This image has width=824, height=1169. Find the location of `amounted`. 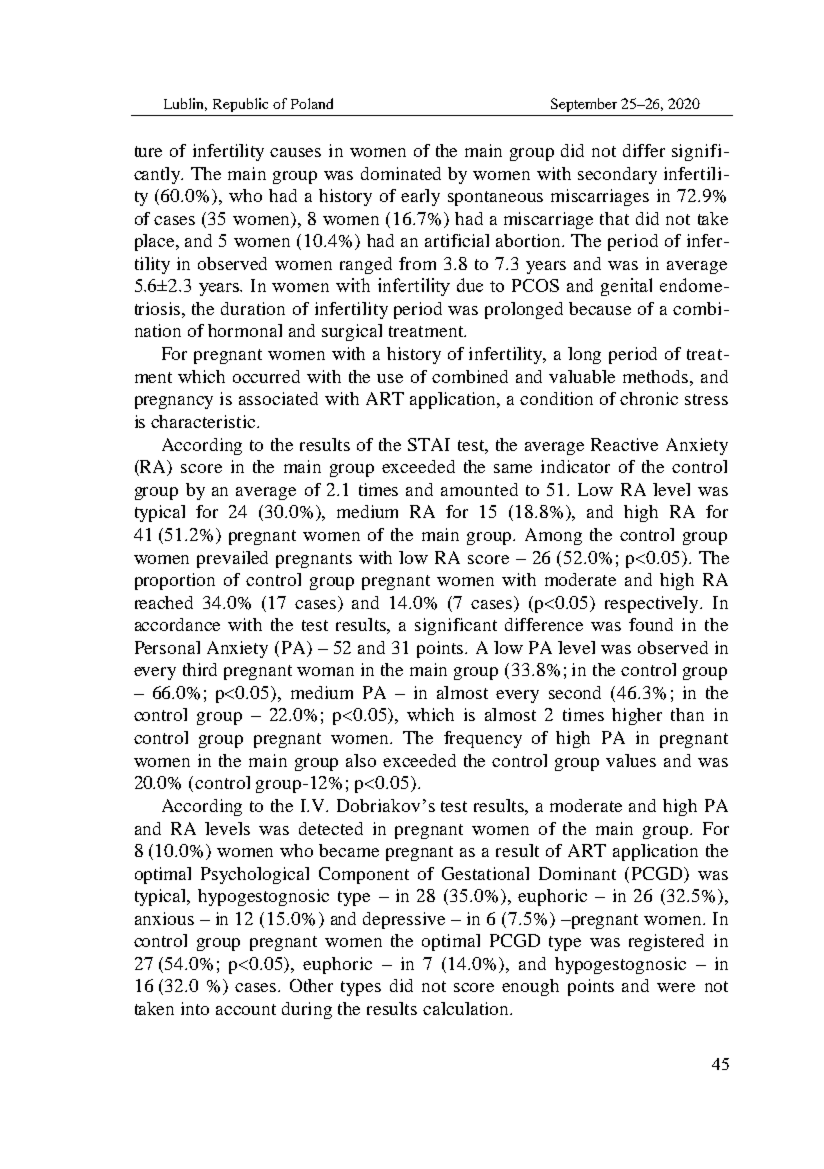

amounted is located at coordinates (479, 489).
